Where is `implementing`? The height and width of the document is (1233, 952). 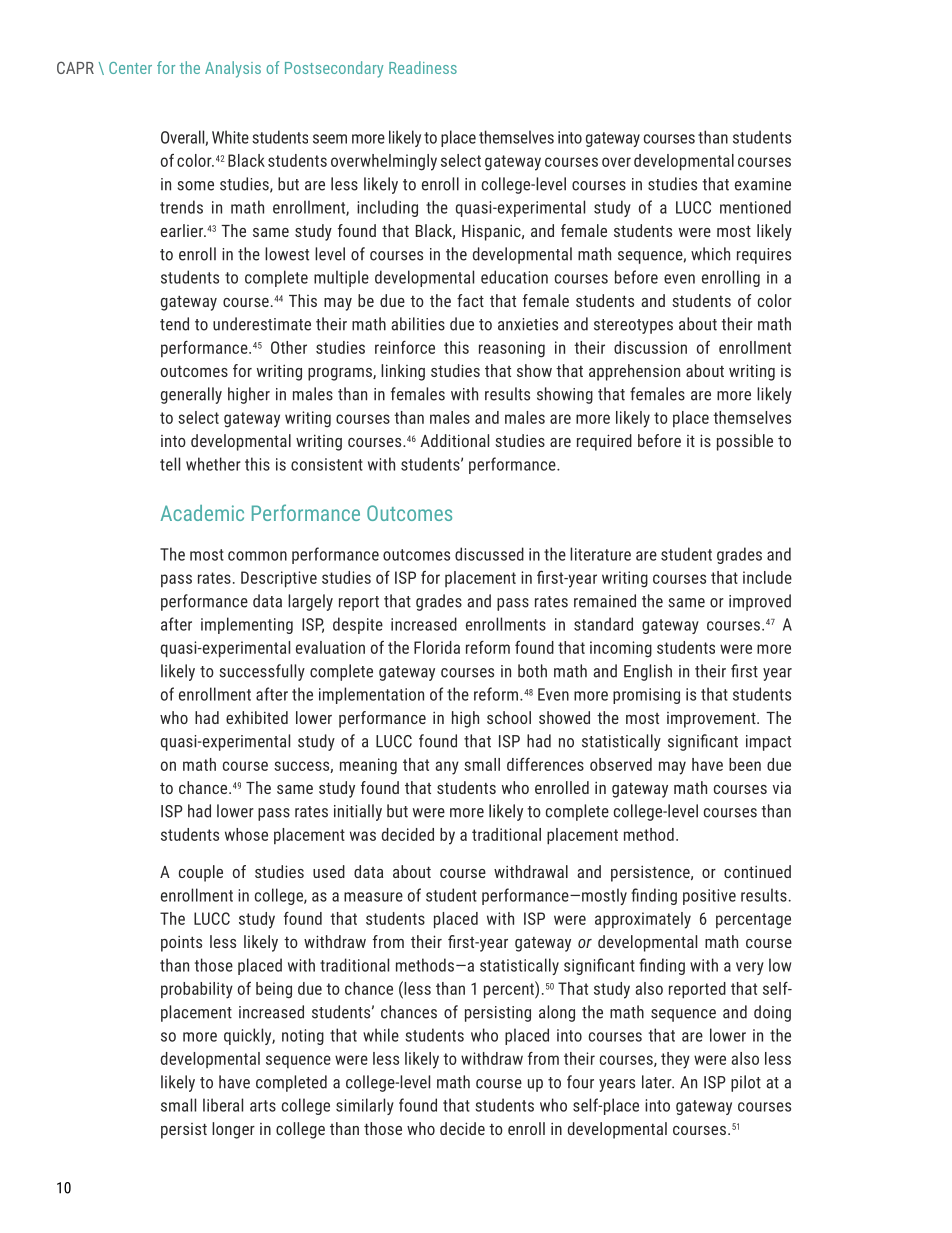
implementing is located at coordinates (247, 625).
